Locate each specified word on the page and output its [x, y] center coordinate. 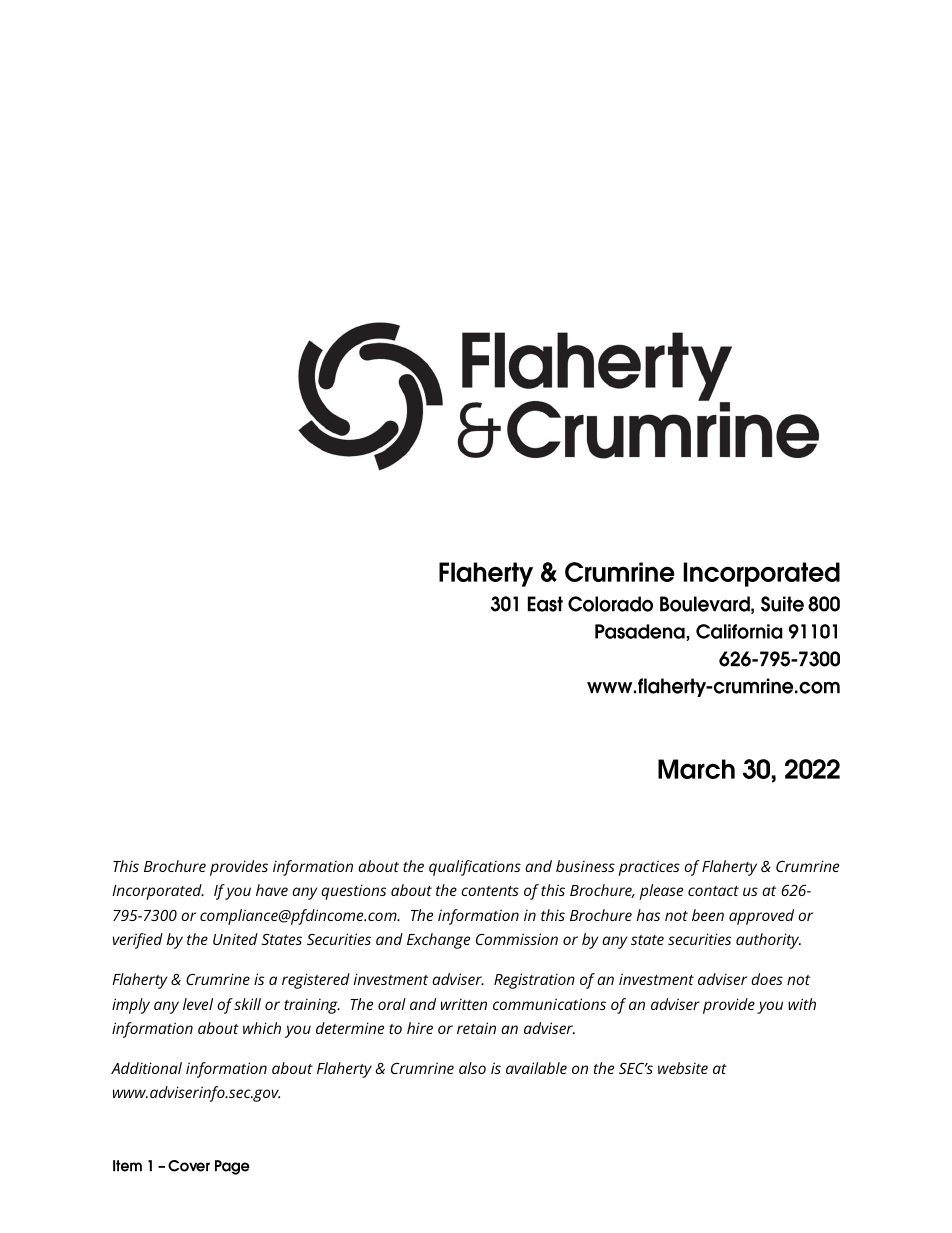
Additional [146, 1068]
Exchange [438, 941]
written [464, 1004]
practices [649, 868]
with [802, 1004]
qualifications [475, 868]
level [198, 1004]
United [235, 939]
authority [768, 941]
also [472, 1068]
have [272, 890]
